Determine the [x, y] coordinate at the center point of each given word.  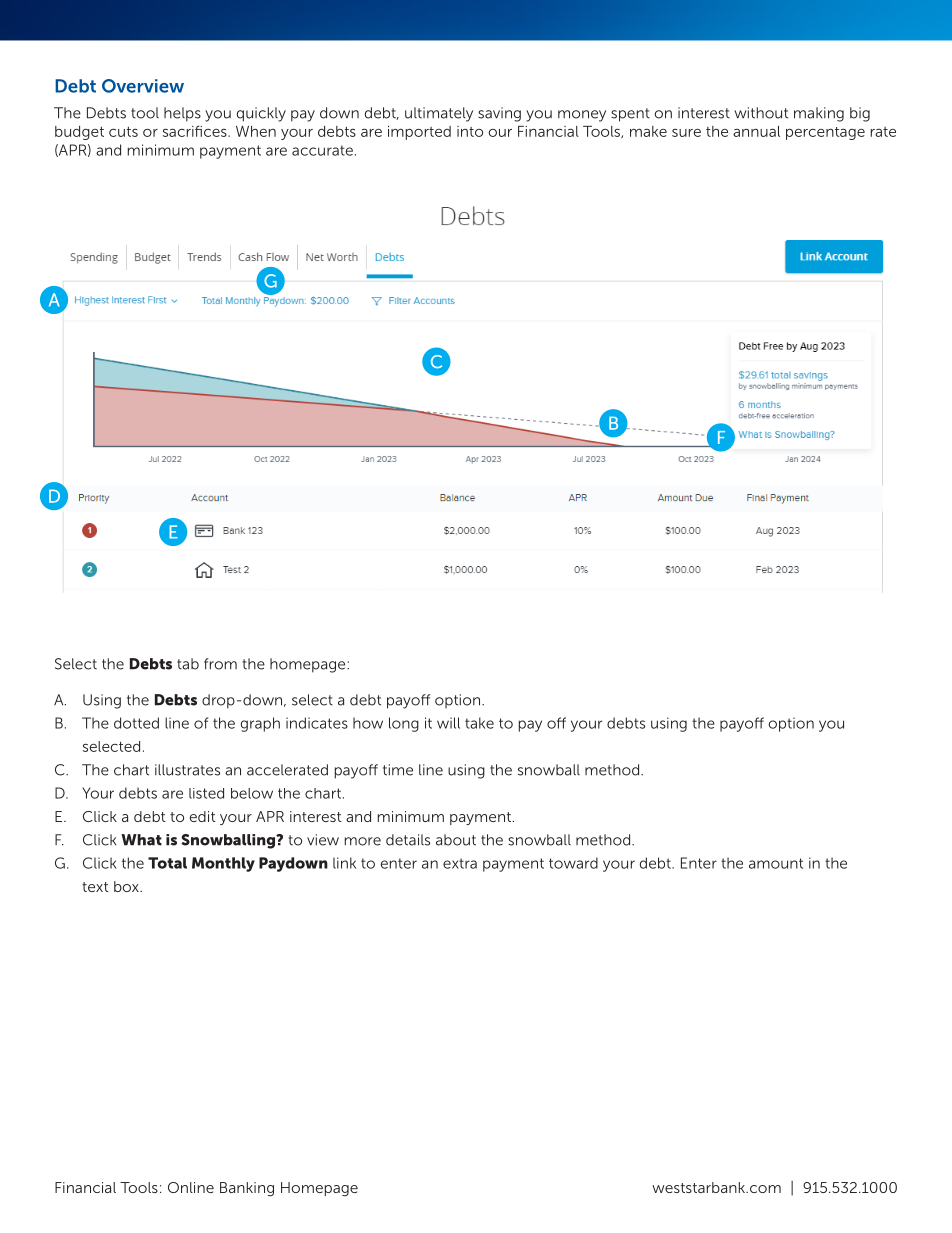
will [448, 723]
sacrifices [196, 131]
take [479, 723]
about [456, 840]
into [470, 131]
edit [203, 816]
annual [756, 131]
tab [188, 664]
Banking [247, 1189]
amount [776, 863]
